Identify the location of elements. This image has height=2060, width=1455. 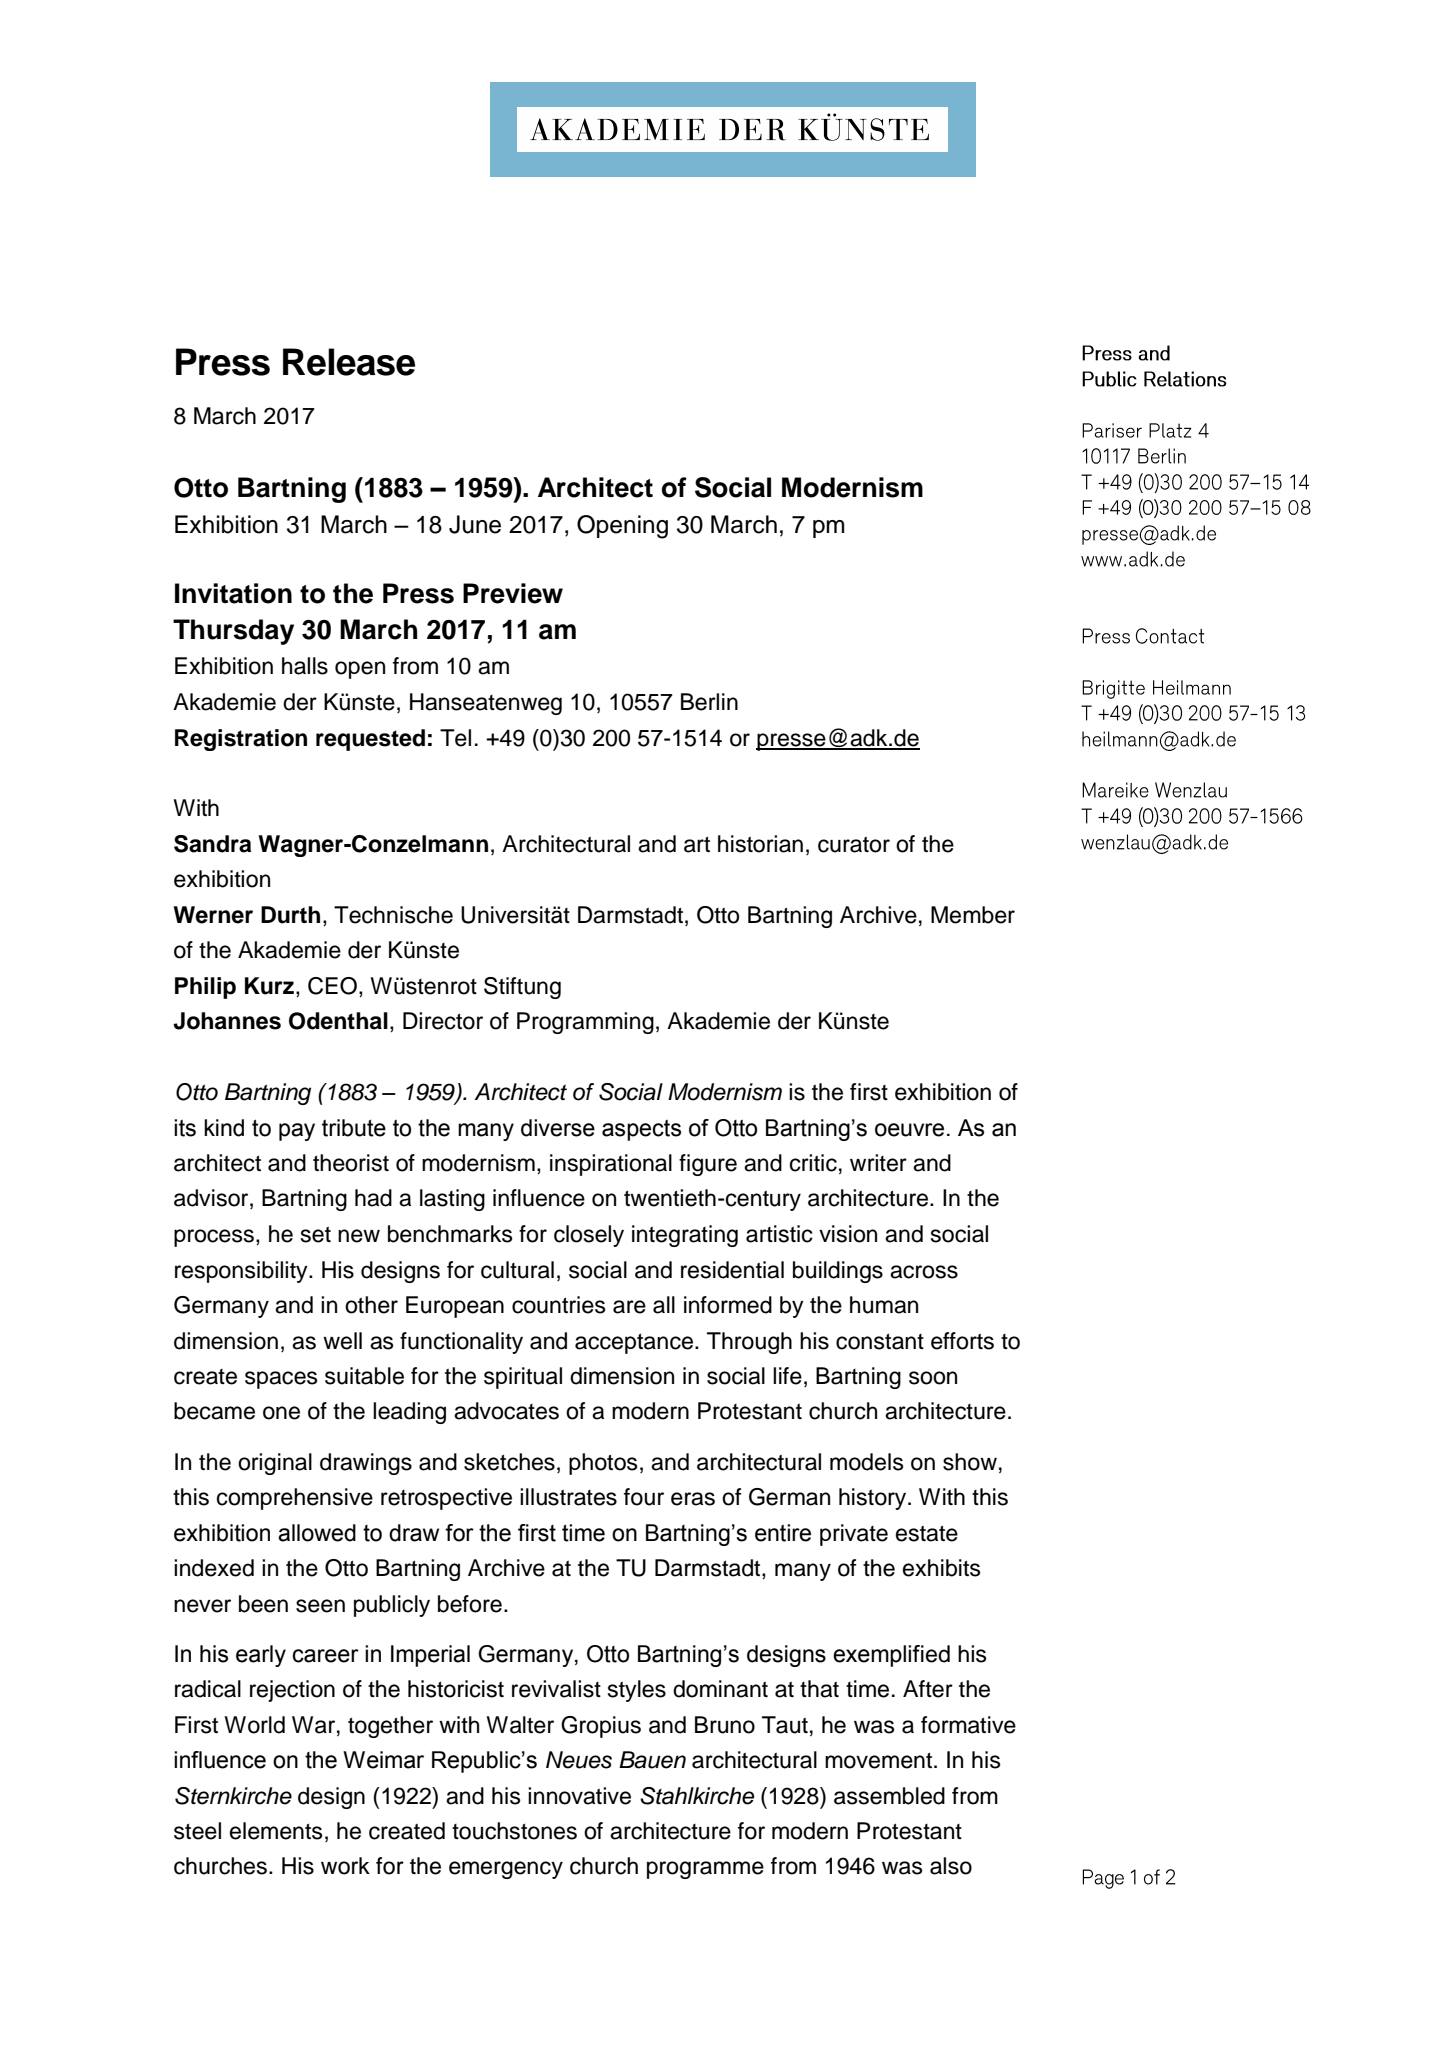
(276, 1831).
